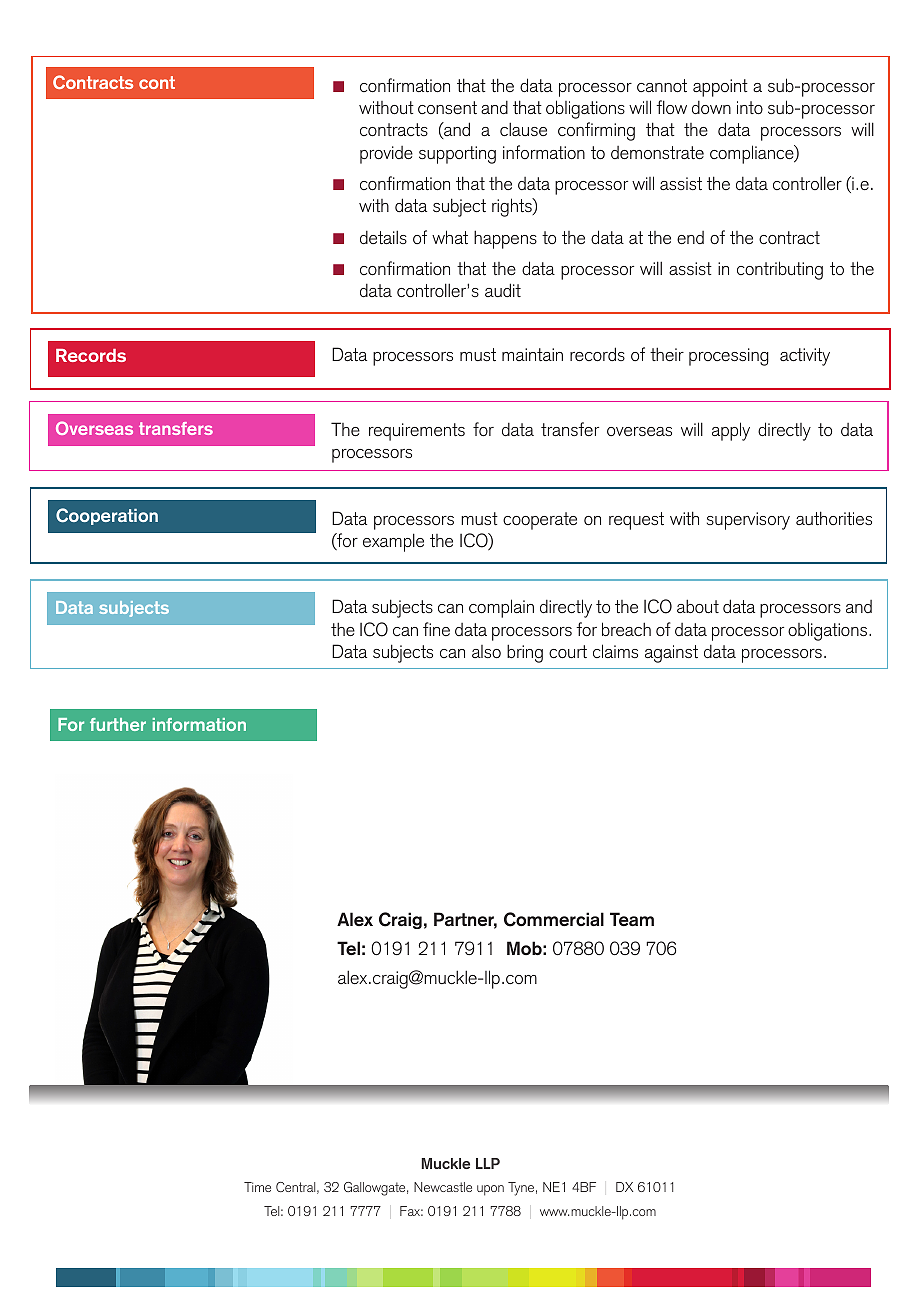 The image size is (924, 1308). What do you see at coordinates (447, 107) in the screenshot?
I see `consent` at bounding box center [447, 107].
